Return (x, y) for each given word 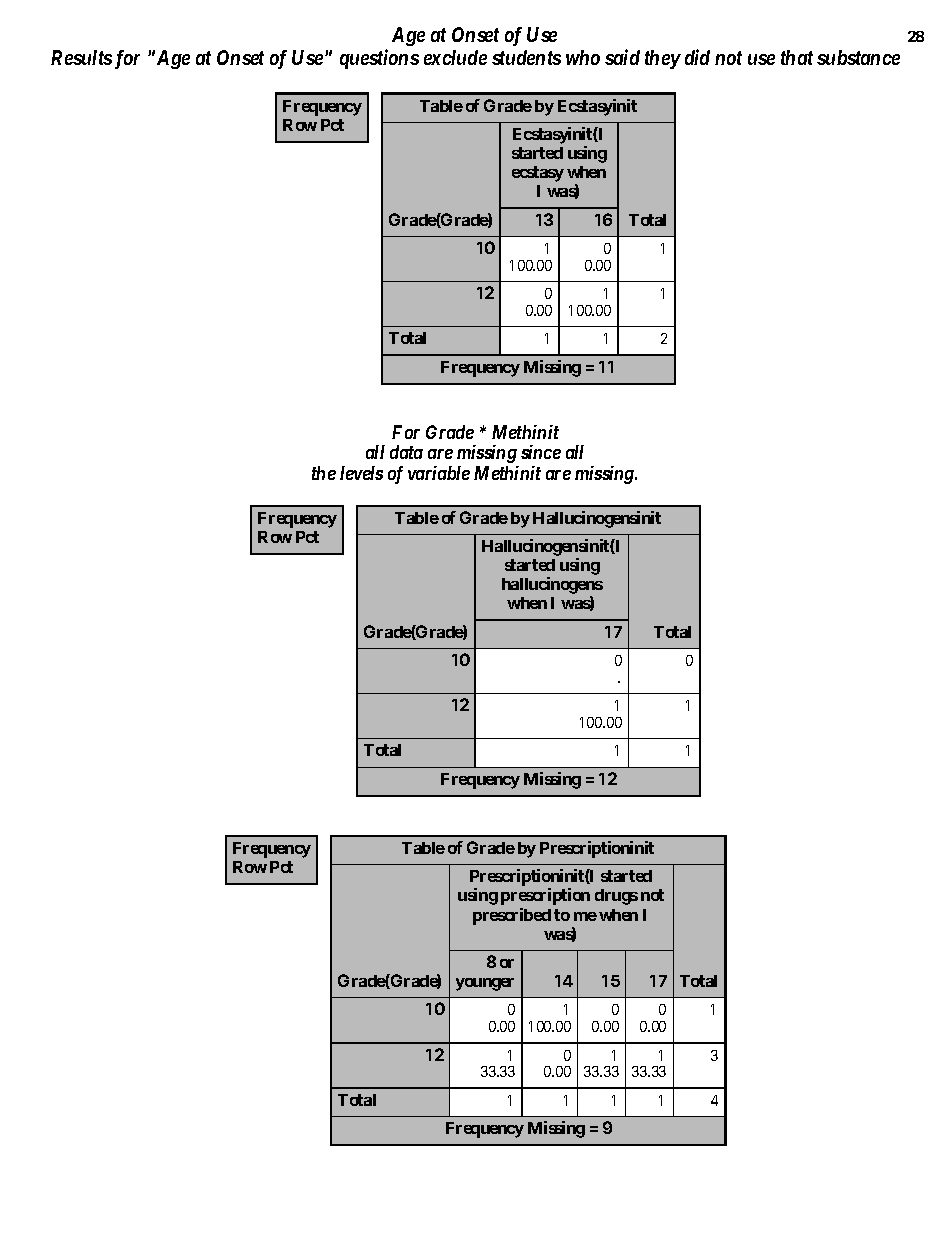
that (797, 57)
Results (81, 57)
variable (439, 473)
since (541, 452)
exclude (455, 57)
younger (485, 984)
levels (361, 473)
